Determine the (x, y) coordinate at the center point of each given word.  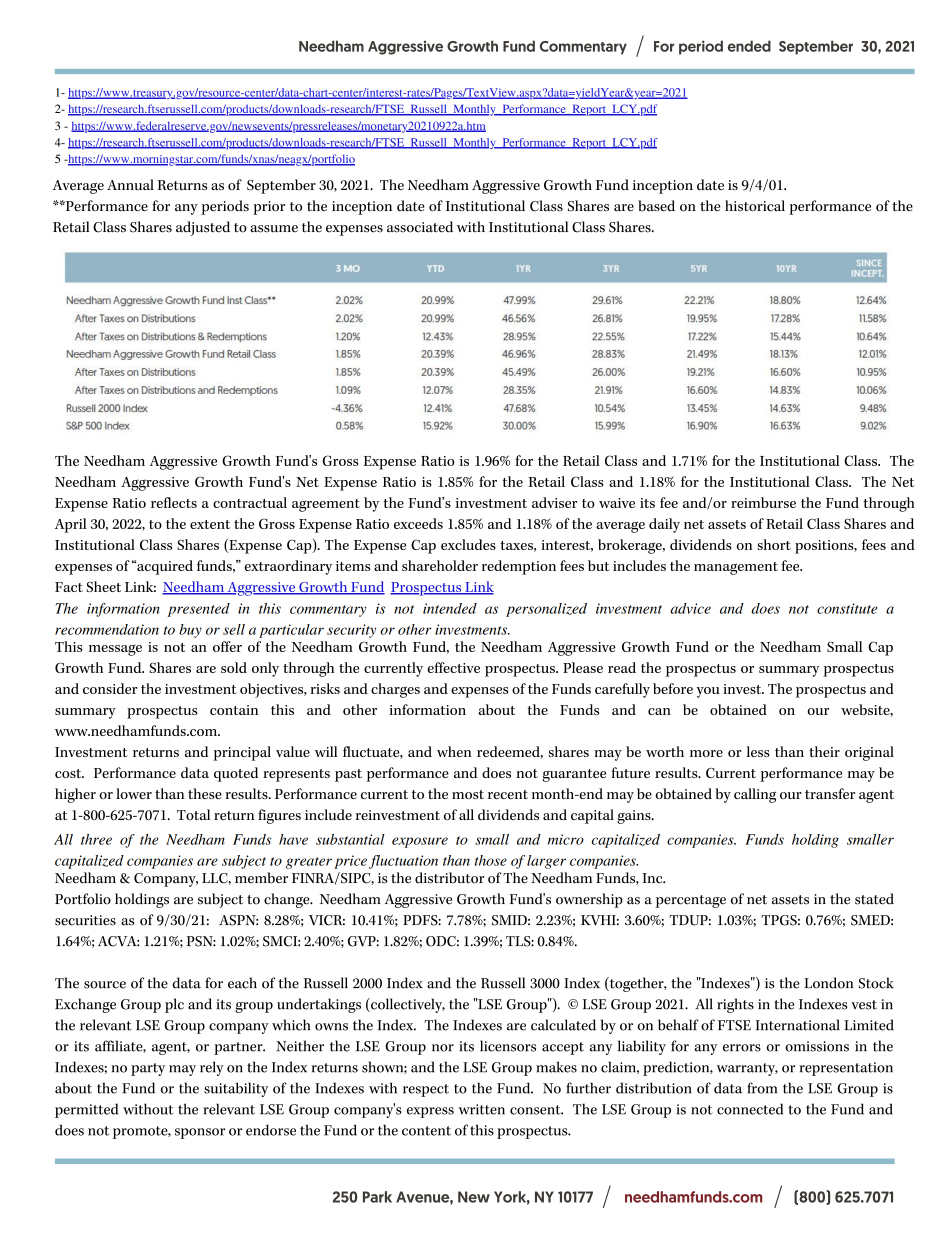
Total (193, 814)
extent (210, 524)
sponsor (200, 1133)
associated (420, 227)
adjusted (203, 228)
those (491, 860)
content (426, 1131)
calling (755, 795)
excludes (468, 544)
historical (755, 206)
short (774, 544)
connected (750, 1109)
